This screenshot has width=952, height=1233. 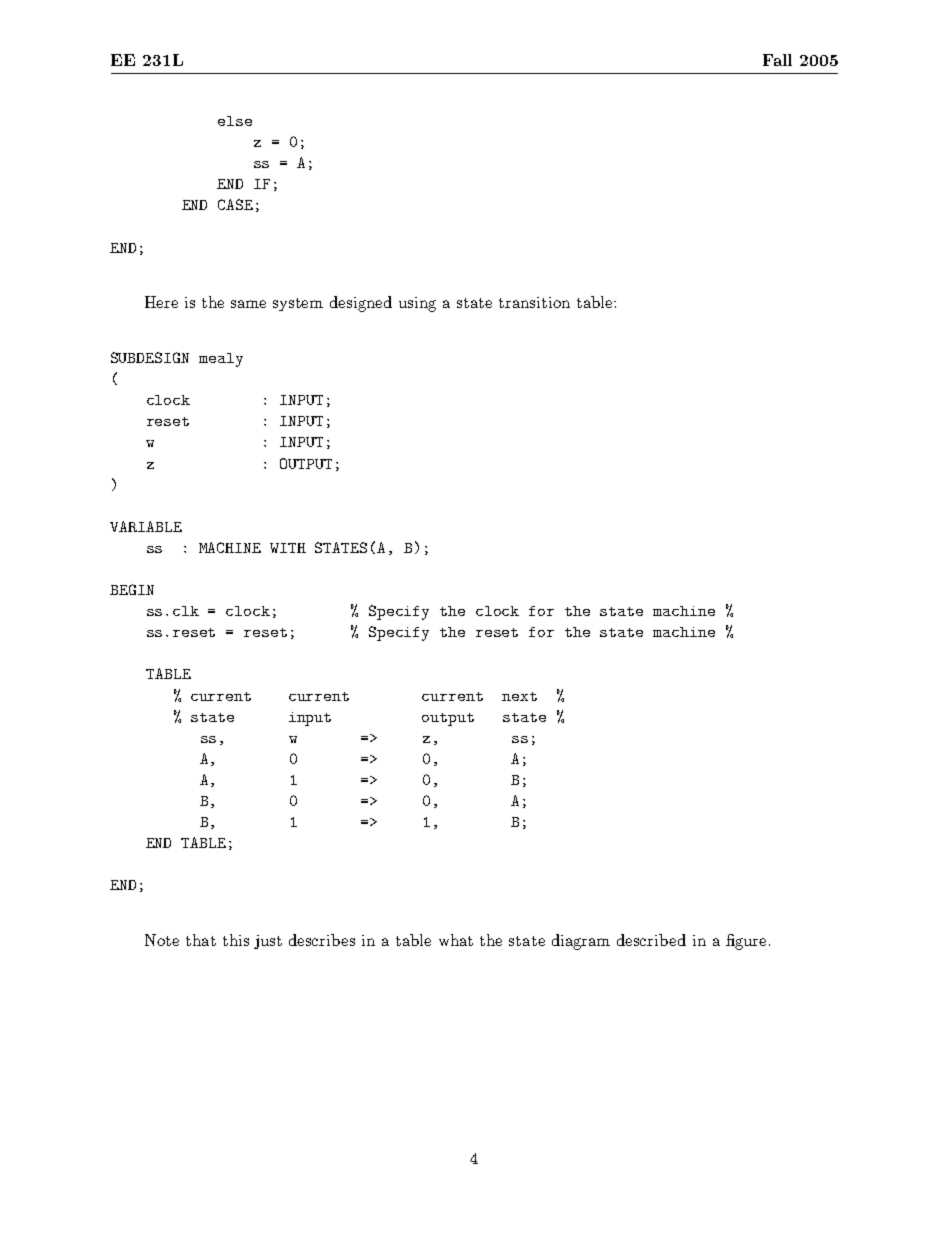 What do you see at coordinates (146, 526) in the screenshot?
I see `VARIABLE` at bounding box center [146, 526].
